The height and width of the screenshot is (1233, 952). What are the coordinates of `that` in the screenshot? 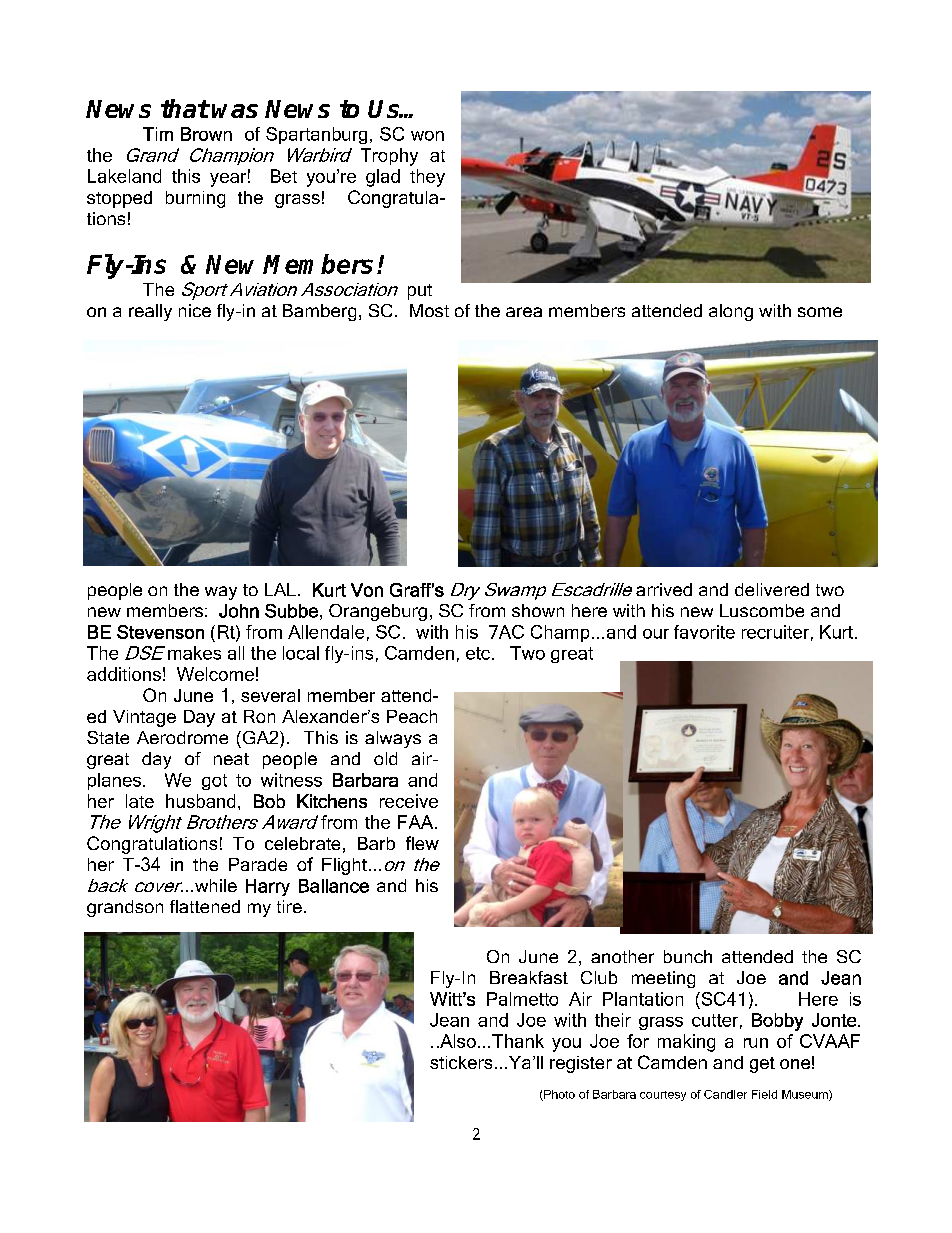 It's located at (185, 108).
